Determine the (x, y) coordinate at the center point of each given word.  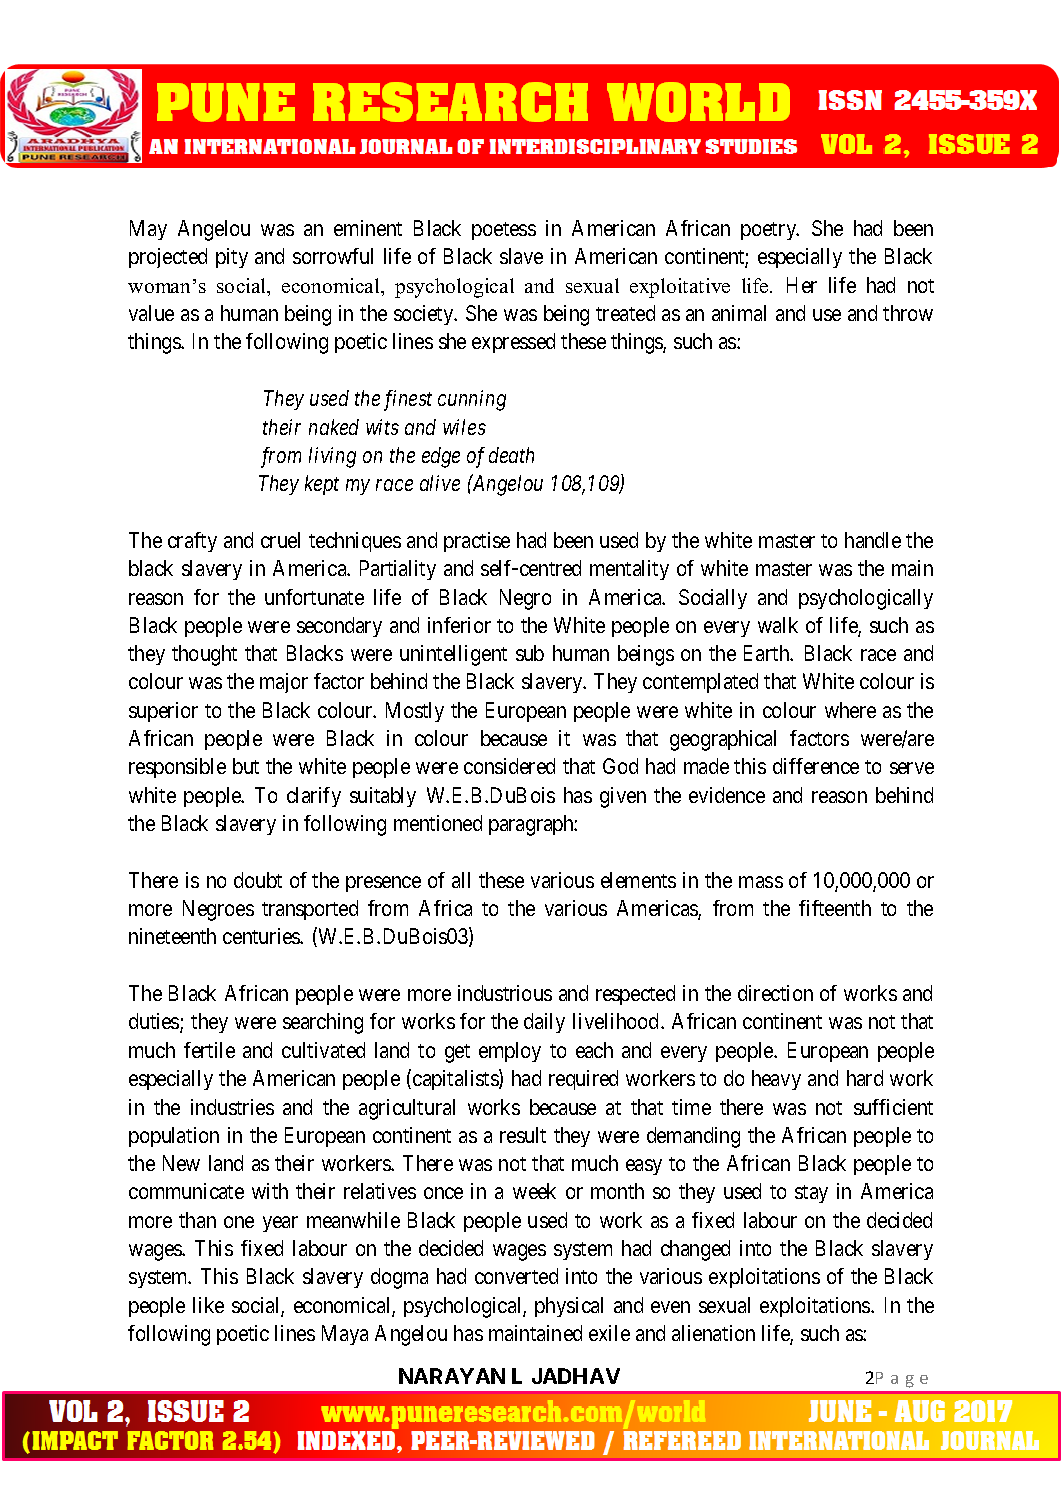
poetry (770, 231)
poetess (504, 231)
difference (816, 766)
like (208, 1305)
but (246, 766)
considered (509, 766)
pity (232, 258)
